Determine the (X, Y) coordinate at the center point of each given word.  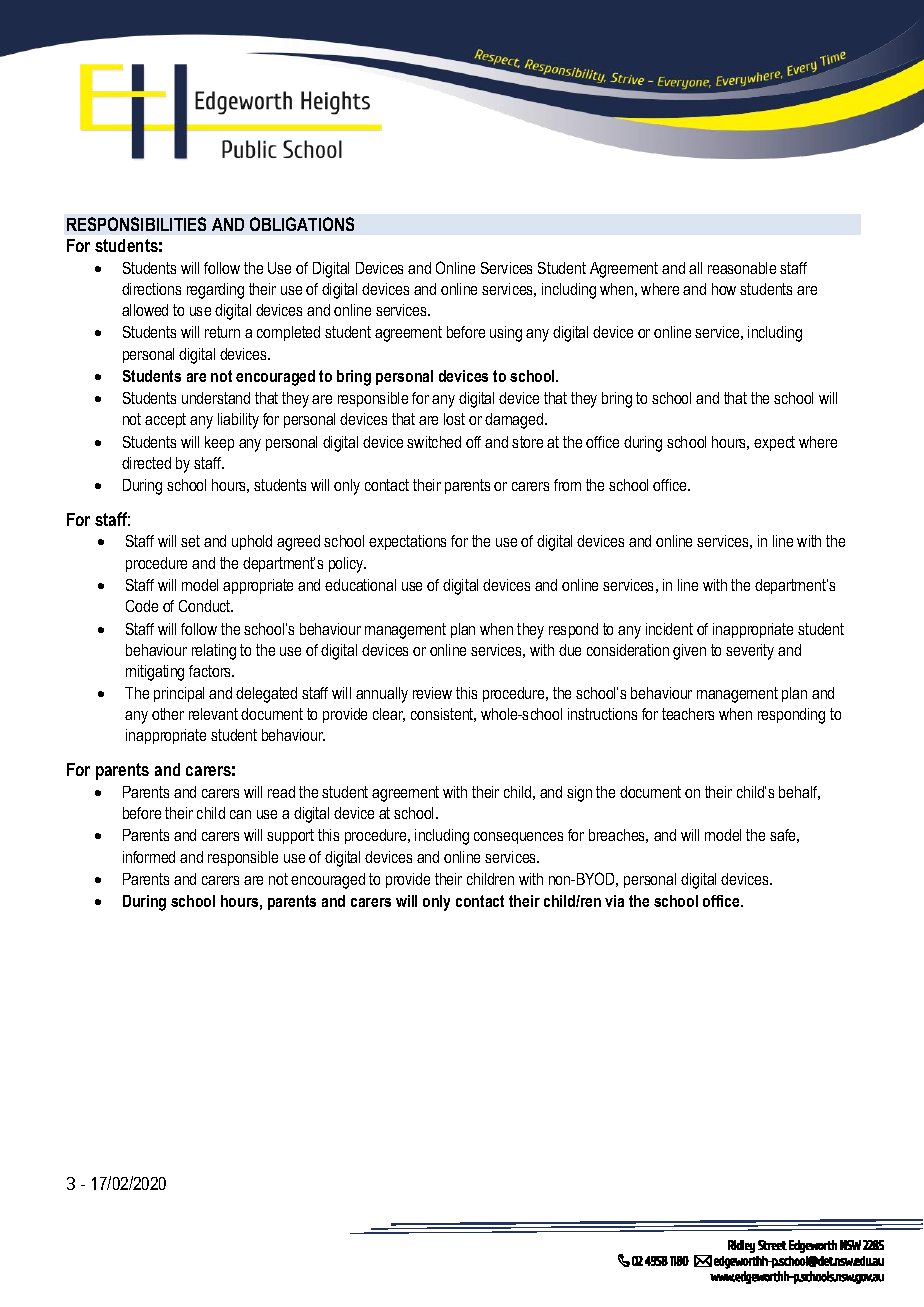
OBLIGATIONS (302, 224)
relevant (213, 714)
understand (216, 398)
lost (454, 419)
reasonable (742, 268)
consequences (518, 838)
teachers (688, 714)
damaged (515, 421)
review (432, 693)
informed (149, 857)
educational (360, 585)
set (190, 541)
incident (669, 629)
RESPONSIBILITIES (136, 224)
